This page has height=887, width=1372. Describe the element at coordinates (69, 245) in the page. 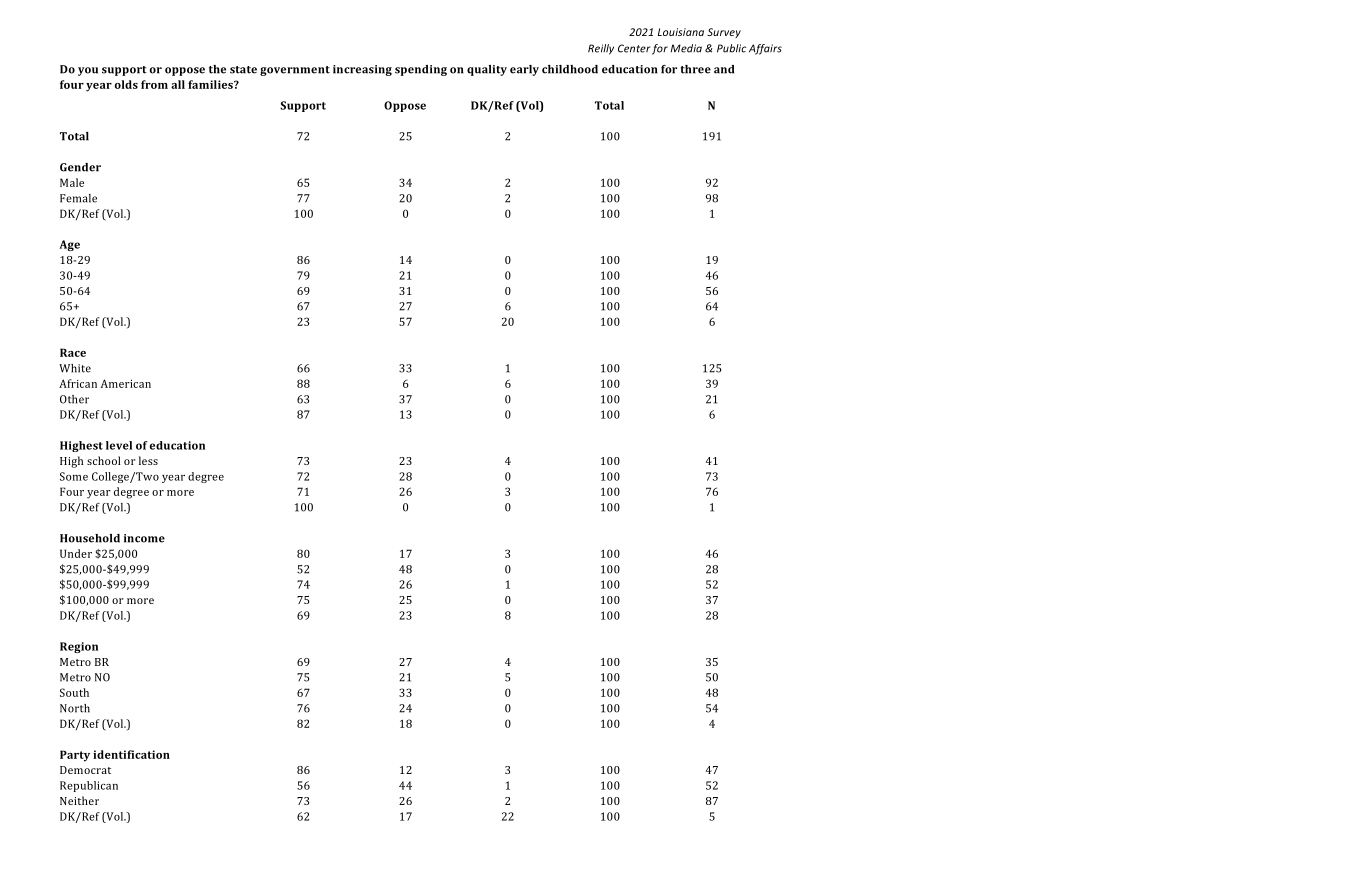

I see `Age` at that location.
